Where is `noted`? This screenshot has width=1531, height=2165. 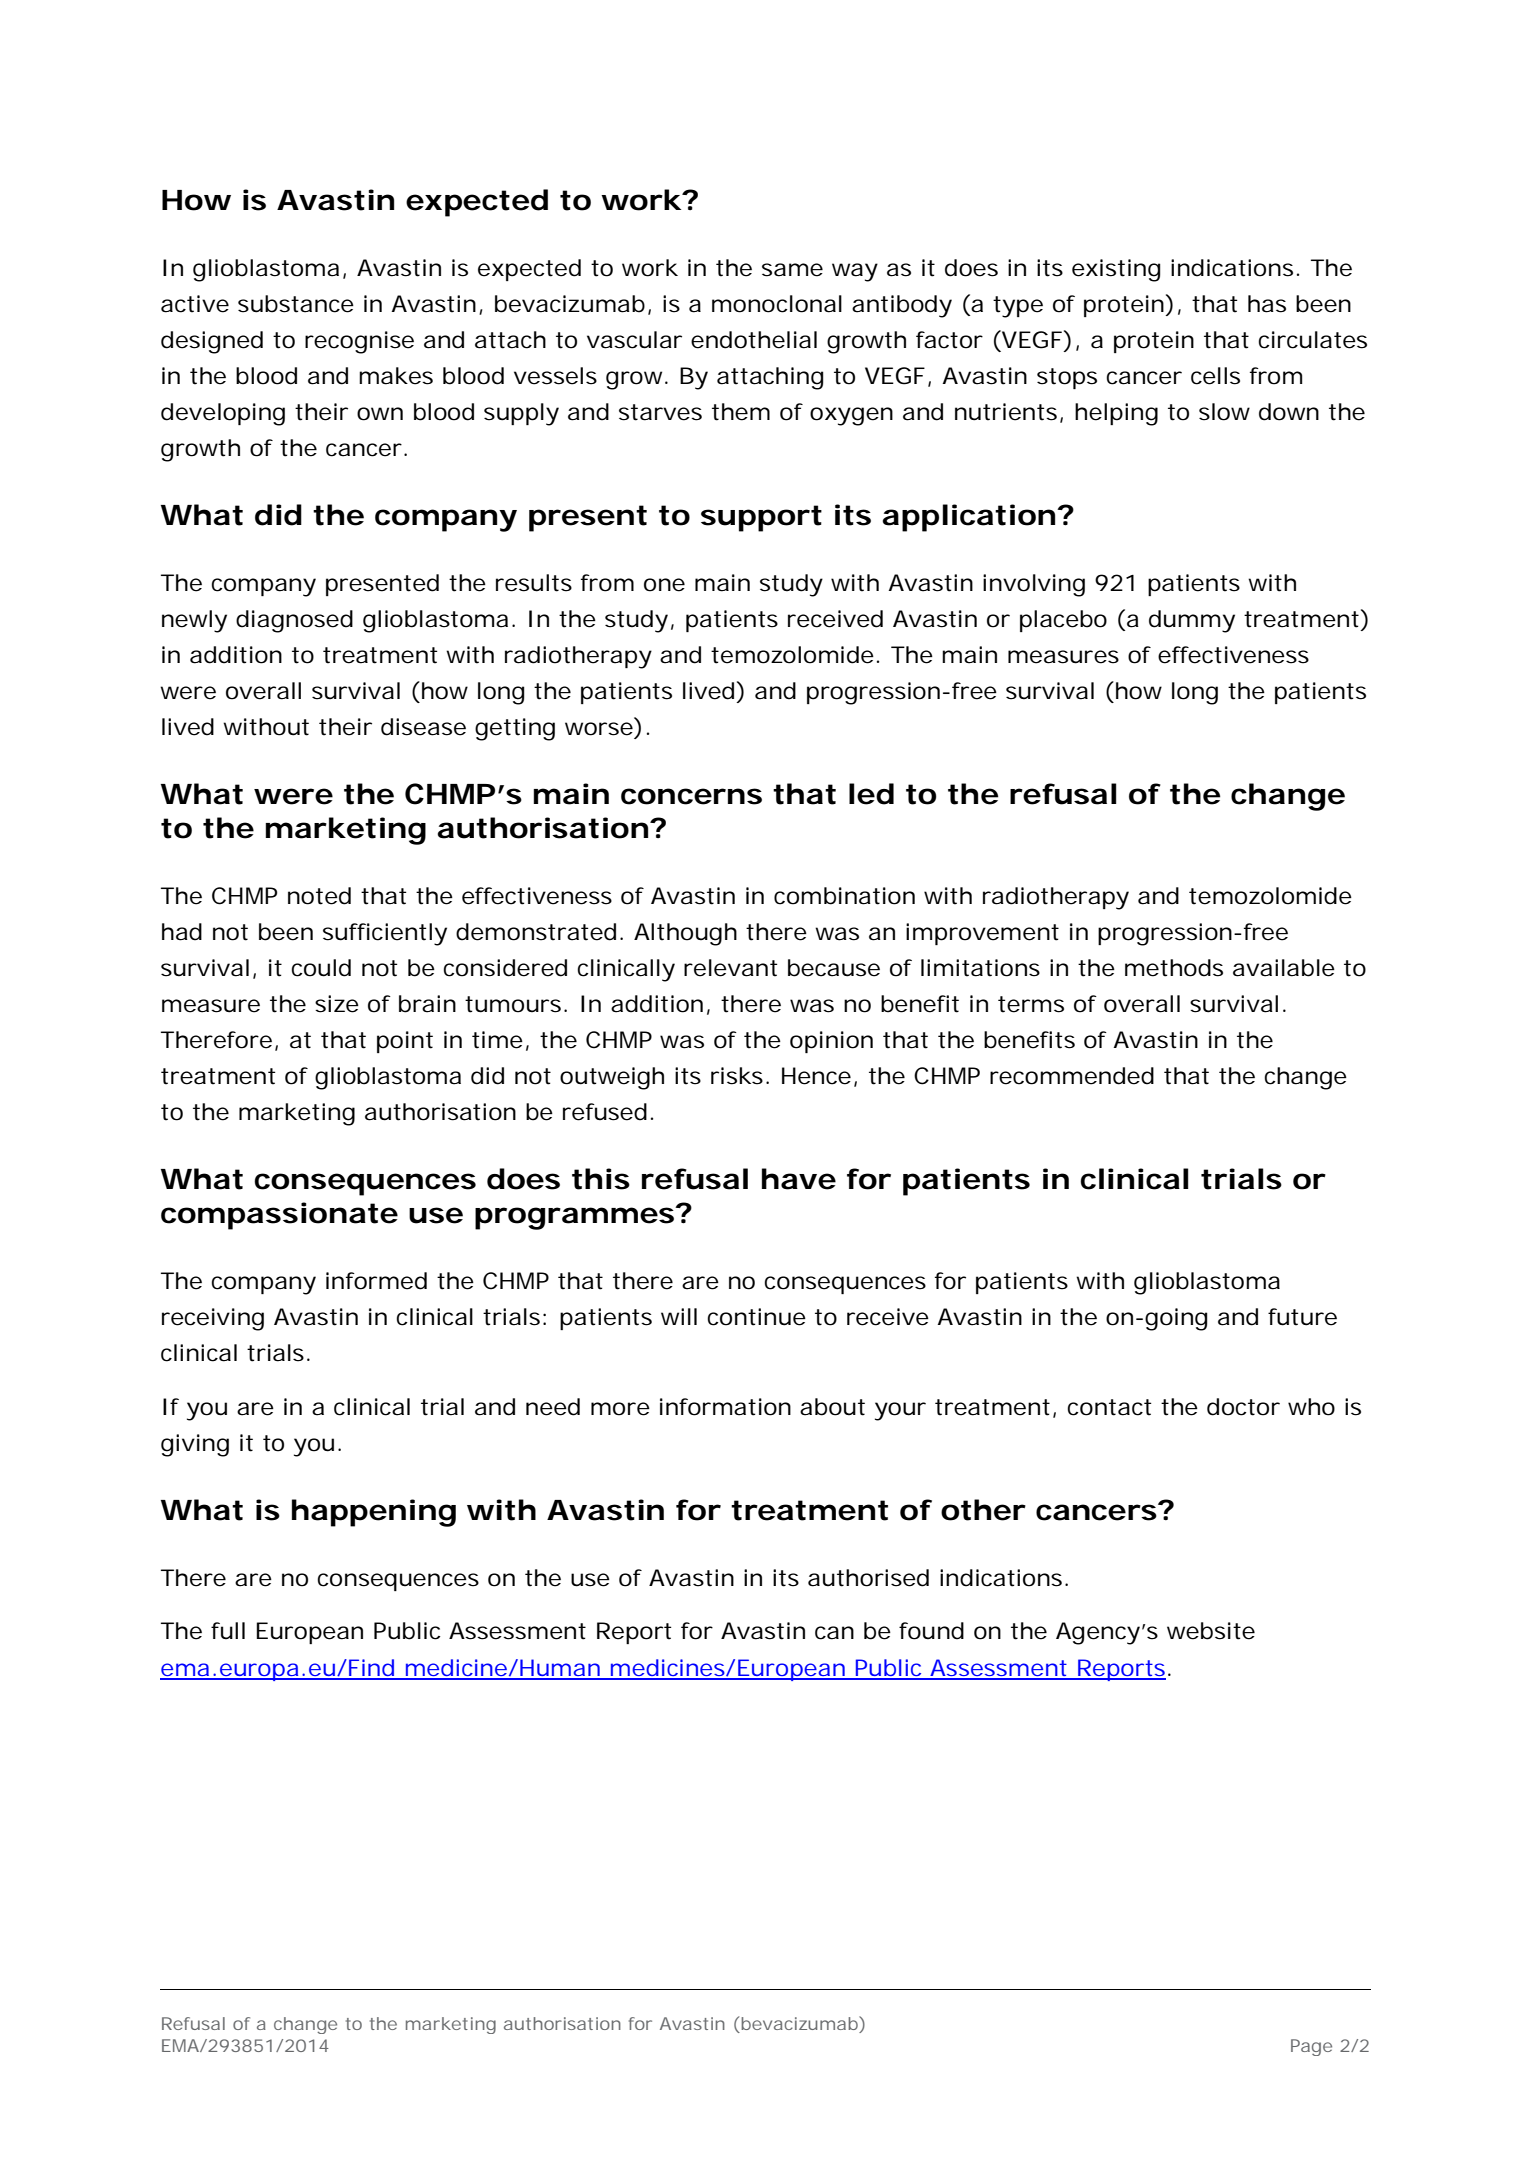
noted is located at coordinates (319, 896).
